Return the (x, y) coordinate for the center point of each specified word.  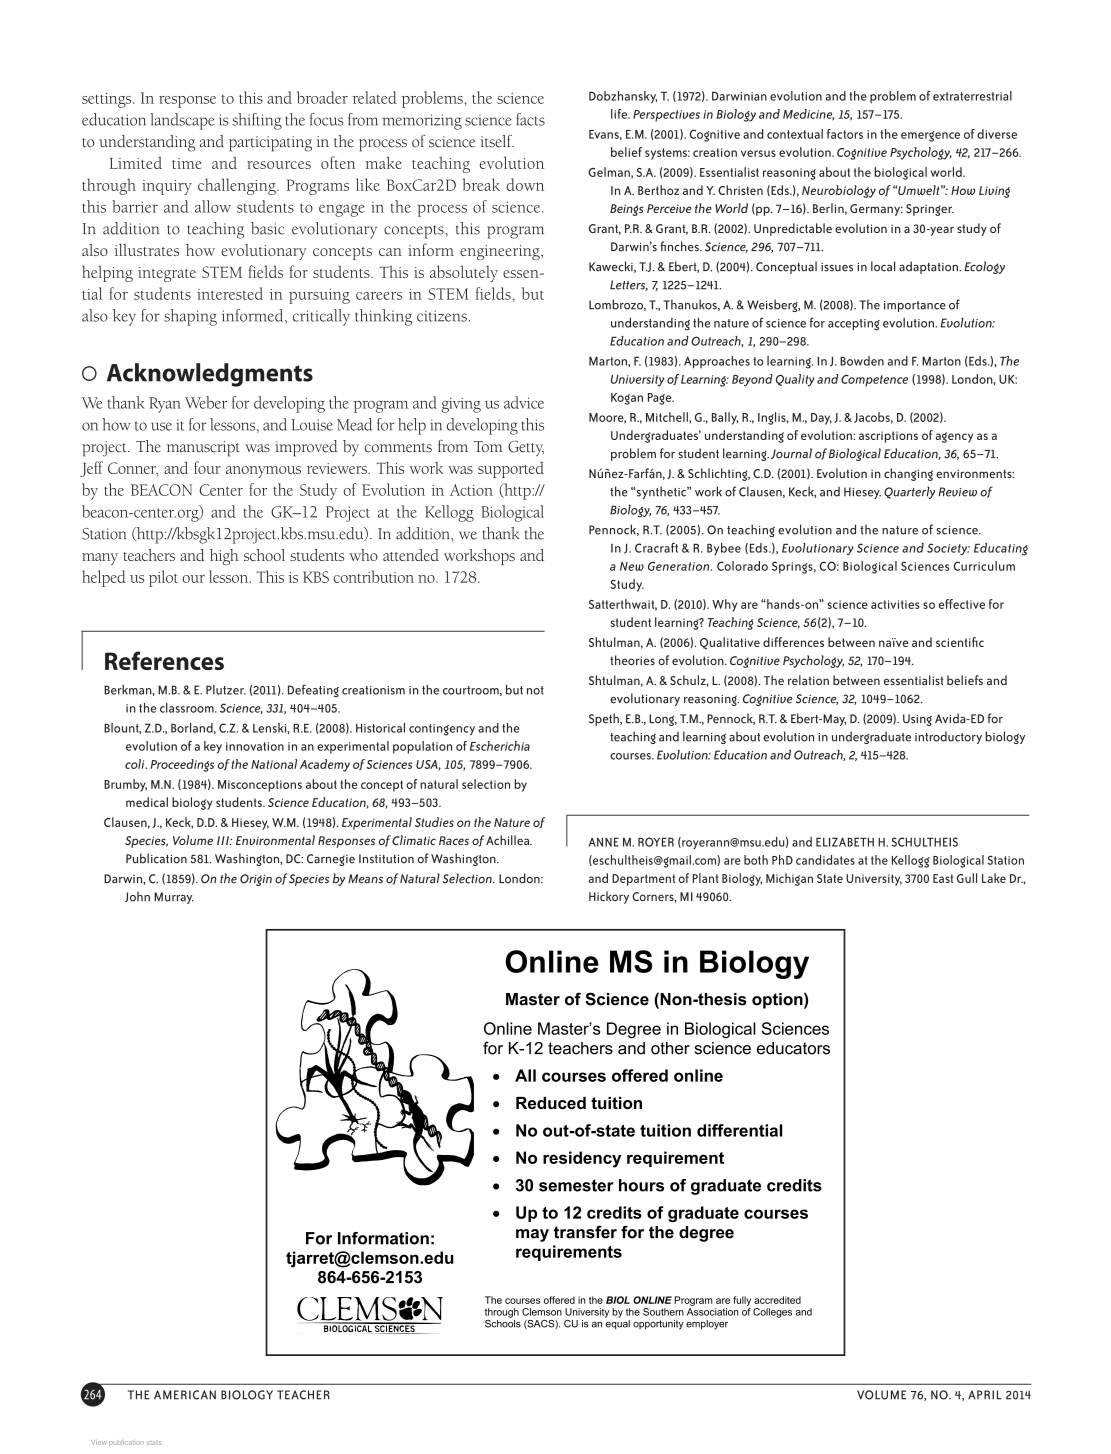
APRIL (985, 1395)
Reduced (551, 1103)
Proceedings (182, 765)
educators (793, 1048)
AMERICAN (185, 1395)
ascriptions (888, 437)
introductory (948, 737)
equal (617, 1323)
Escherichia (500, 746)
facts (530, 119)
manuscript (203, 449)
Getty (526, 448)
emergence (930, 136)
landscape (182, 121)
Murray (174, 898)
